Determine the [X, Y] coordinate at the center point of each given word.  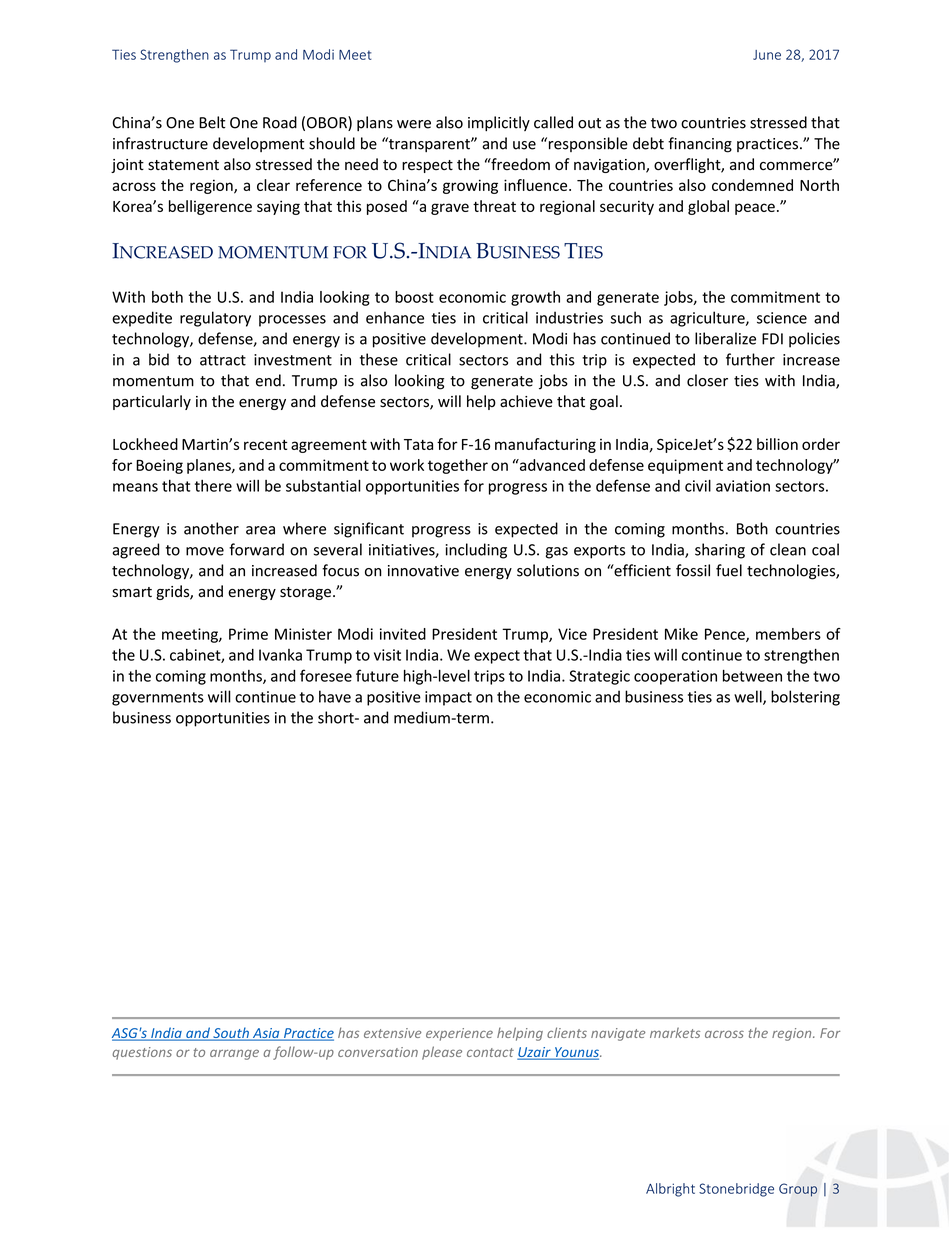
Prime [248, 634]
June [767, 55]
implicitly [499, 123]
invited [403, 634]
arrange [234, 1054]
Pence [726, 635]
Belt [212, 122]
